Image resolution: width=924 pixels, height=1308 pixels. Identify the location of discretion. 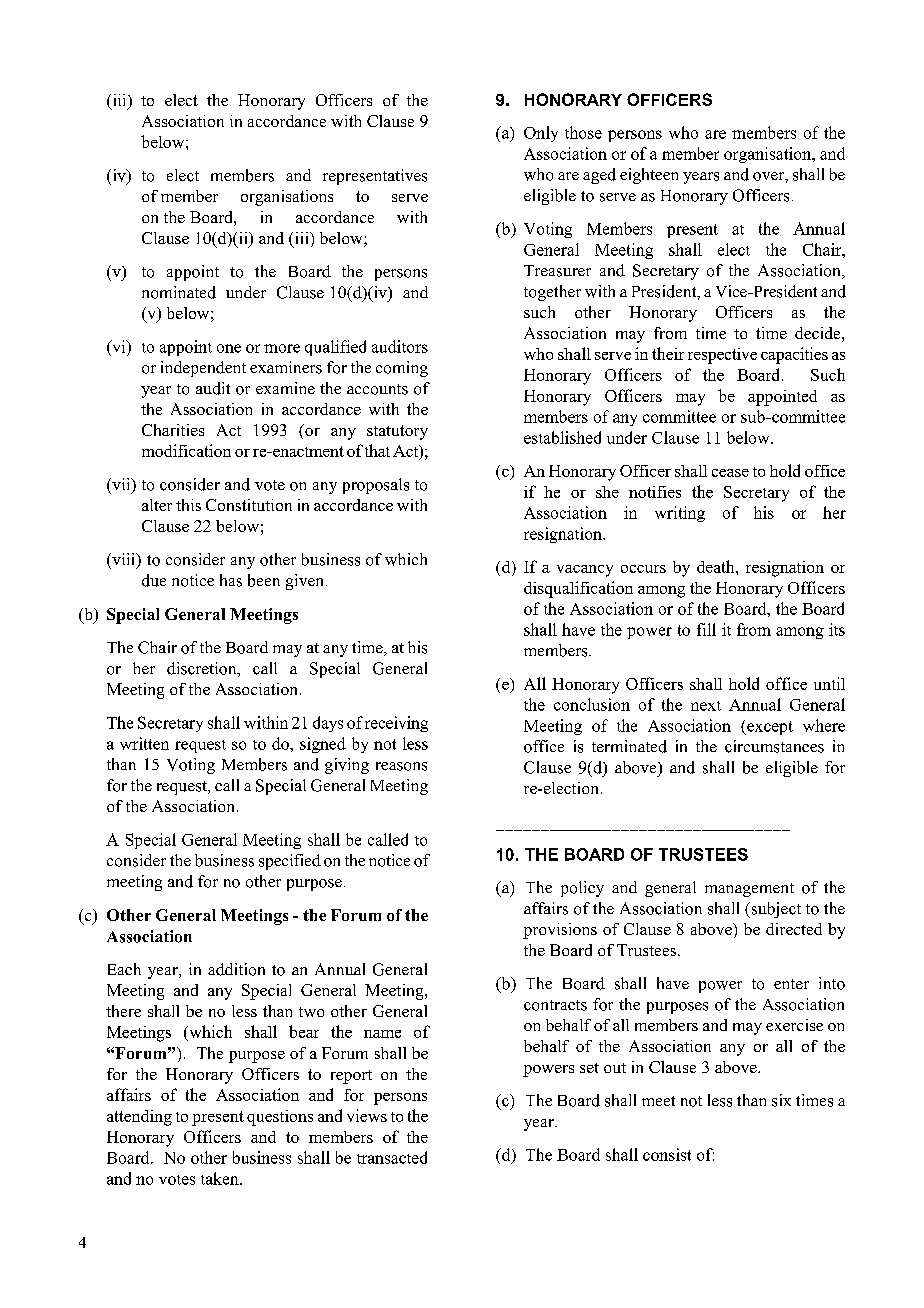
(203, 669).
